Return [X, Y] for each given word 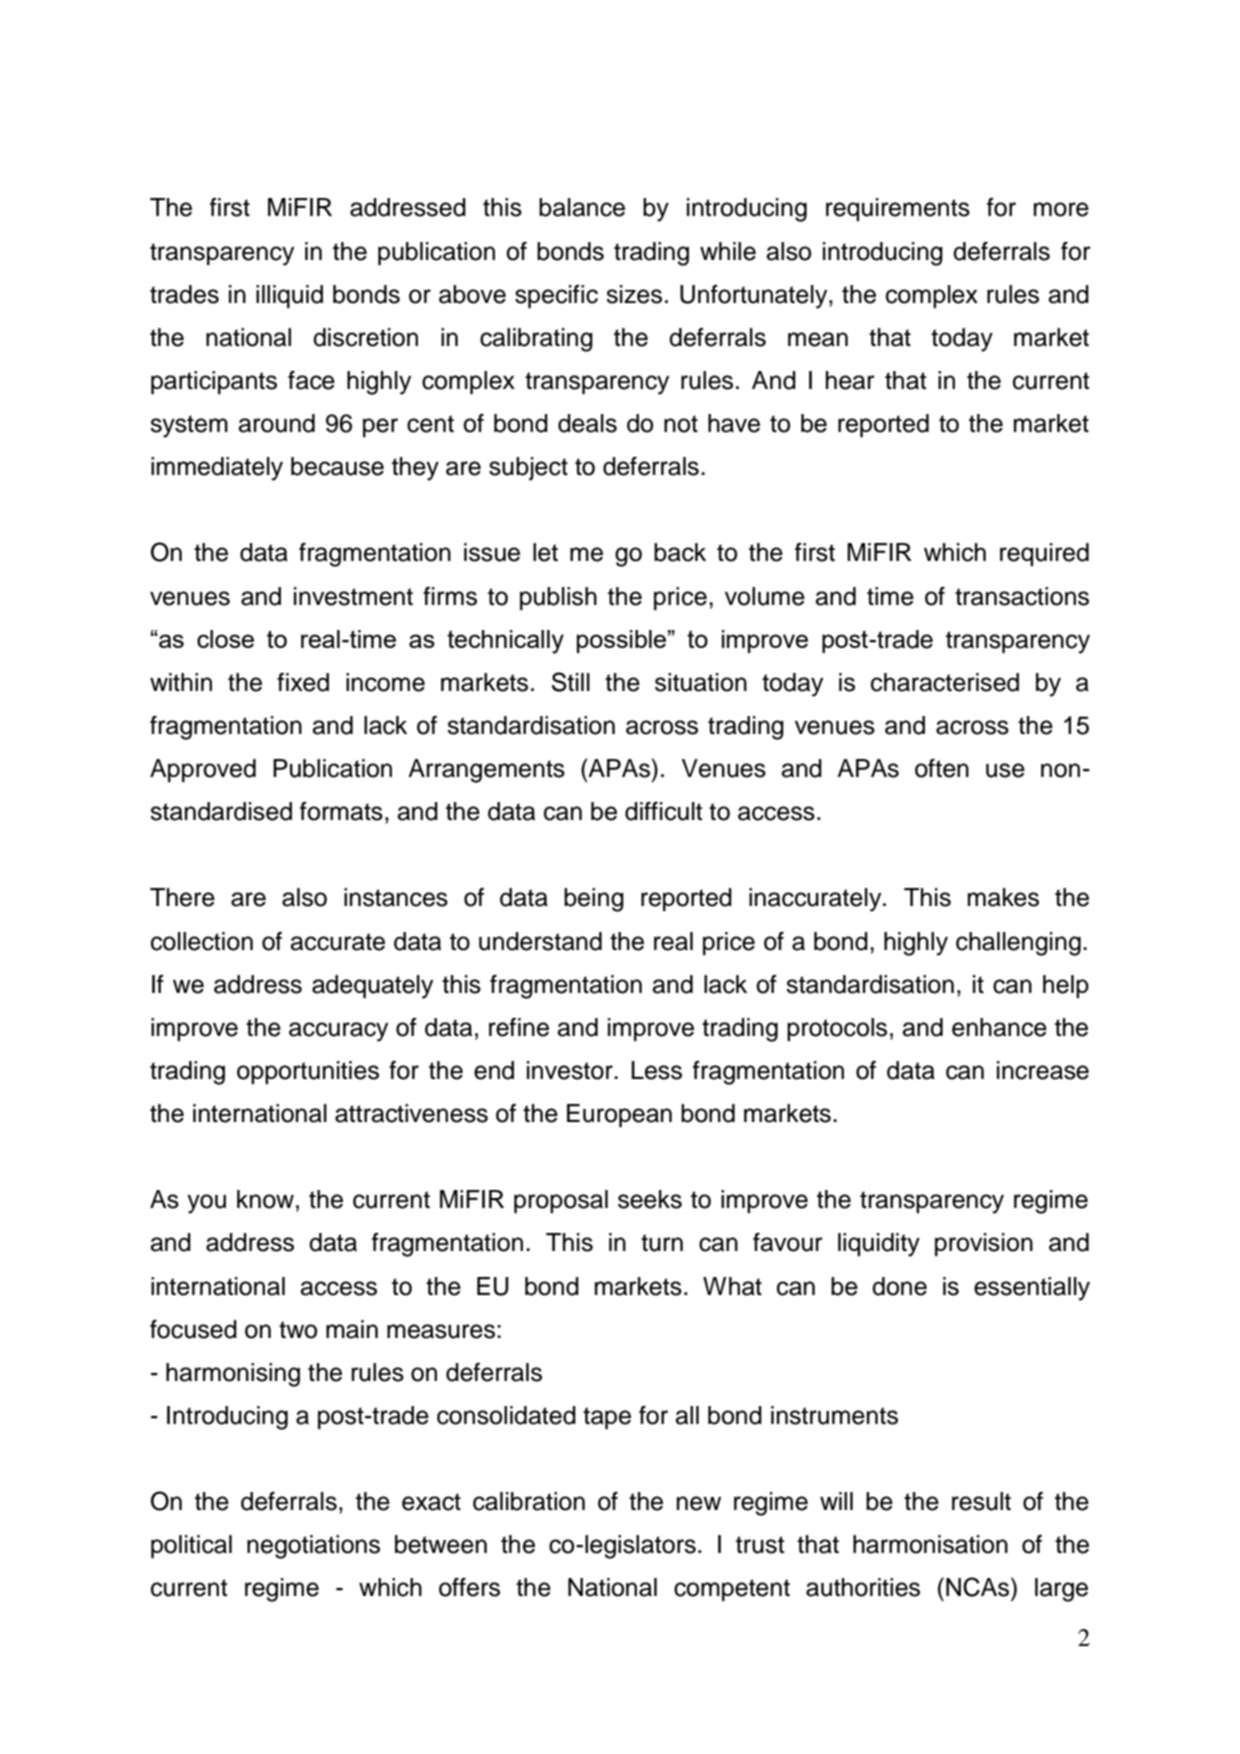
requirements [898, 209]
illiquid [289, 297]
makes [1003, 897]
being [594, 900]
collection [202, 941]
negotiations [313, 1547]
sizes [634, 294]
